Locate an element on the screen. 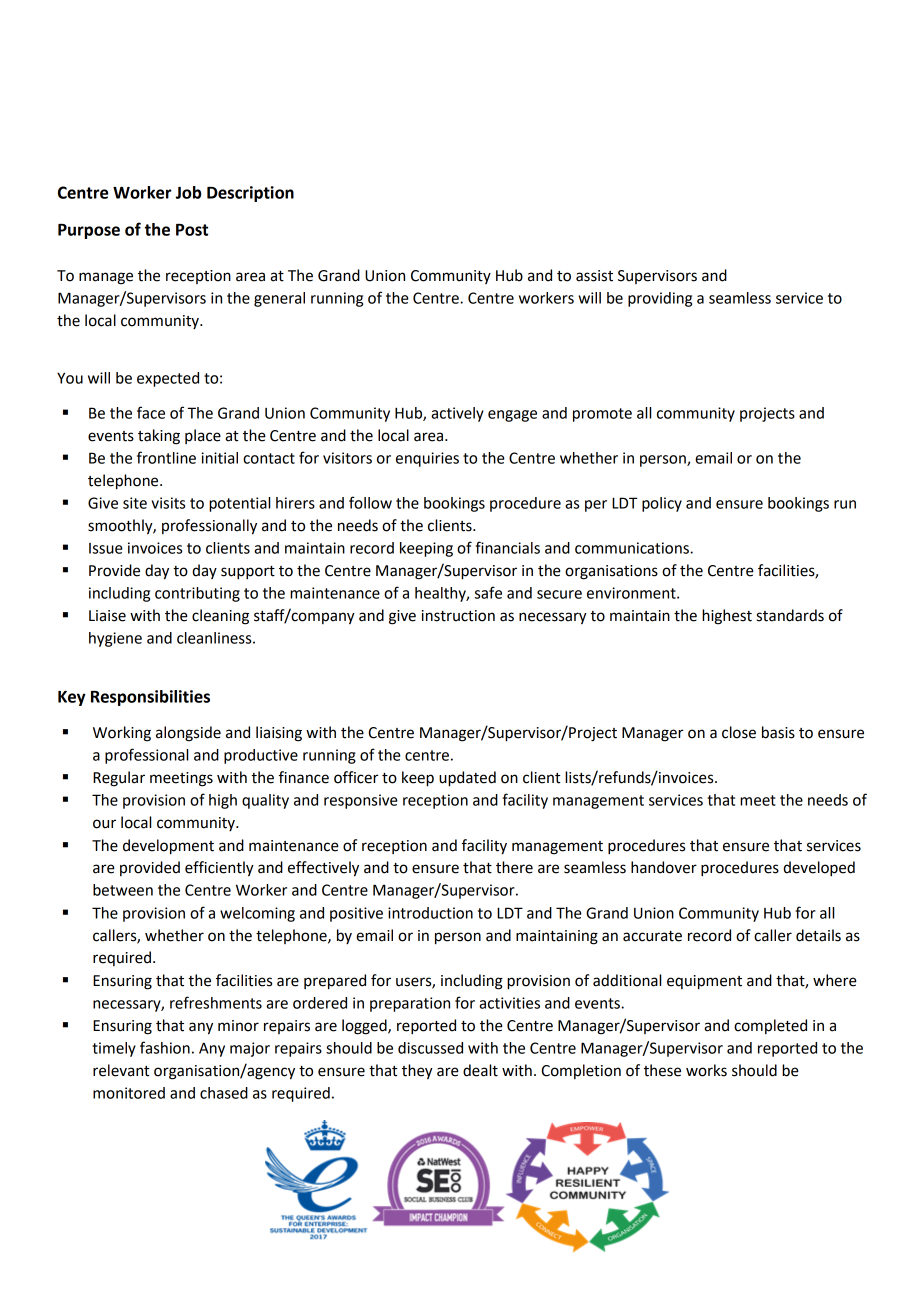  Post is located at coordinates (192, 230).
